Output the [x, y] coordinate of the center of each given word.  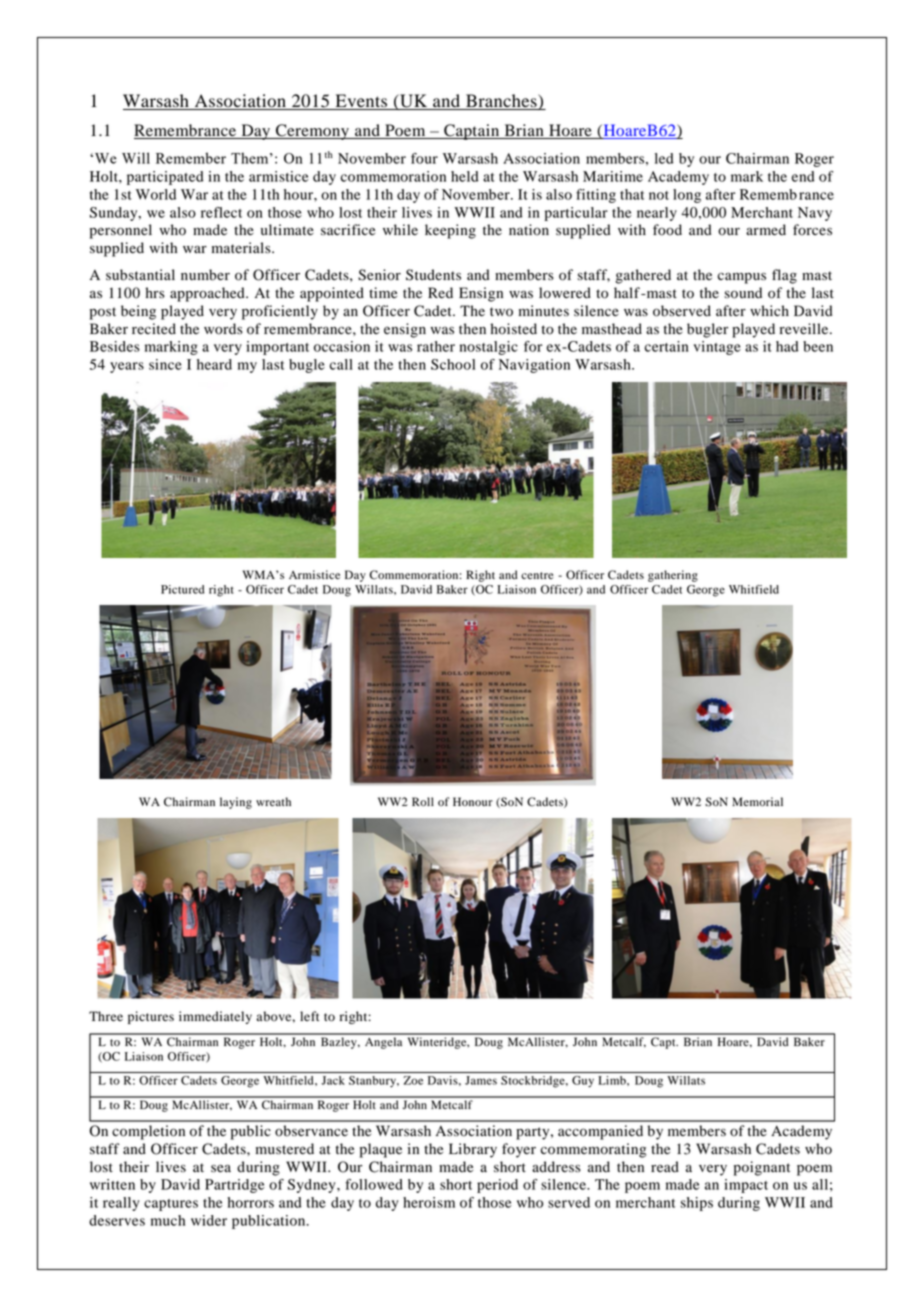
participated [165, 178]
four [424, 158]
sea [221, 1168]
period [497, 1186]
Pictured [182, 589]
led [664, 158]
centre [537, 575]
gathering [673, 576]
